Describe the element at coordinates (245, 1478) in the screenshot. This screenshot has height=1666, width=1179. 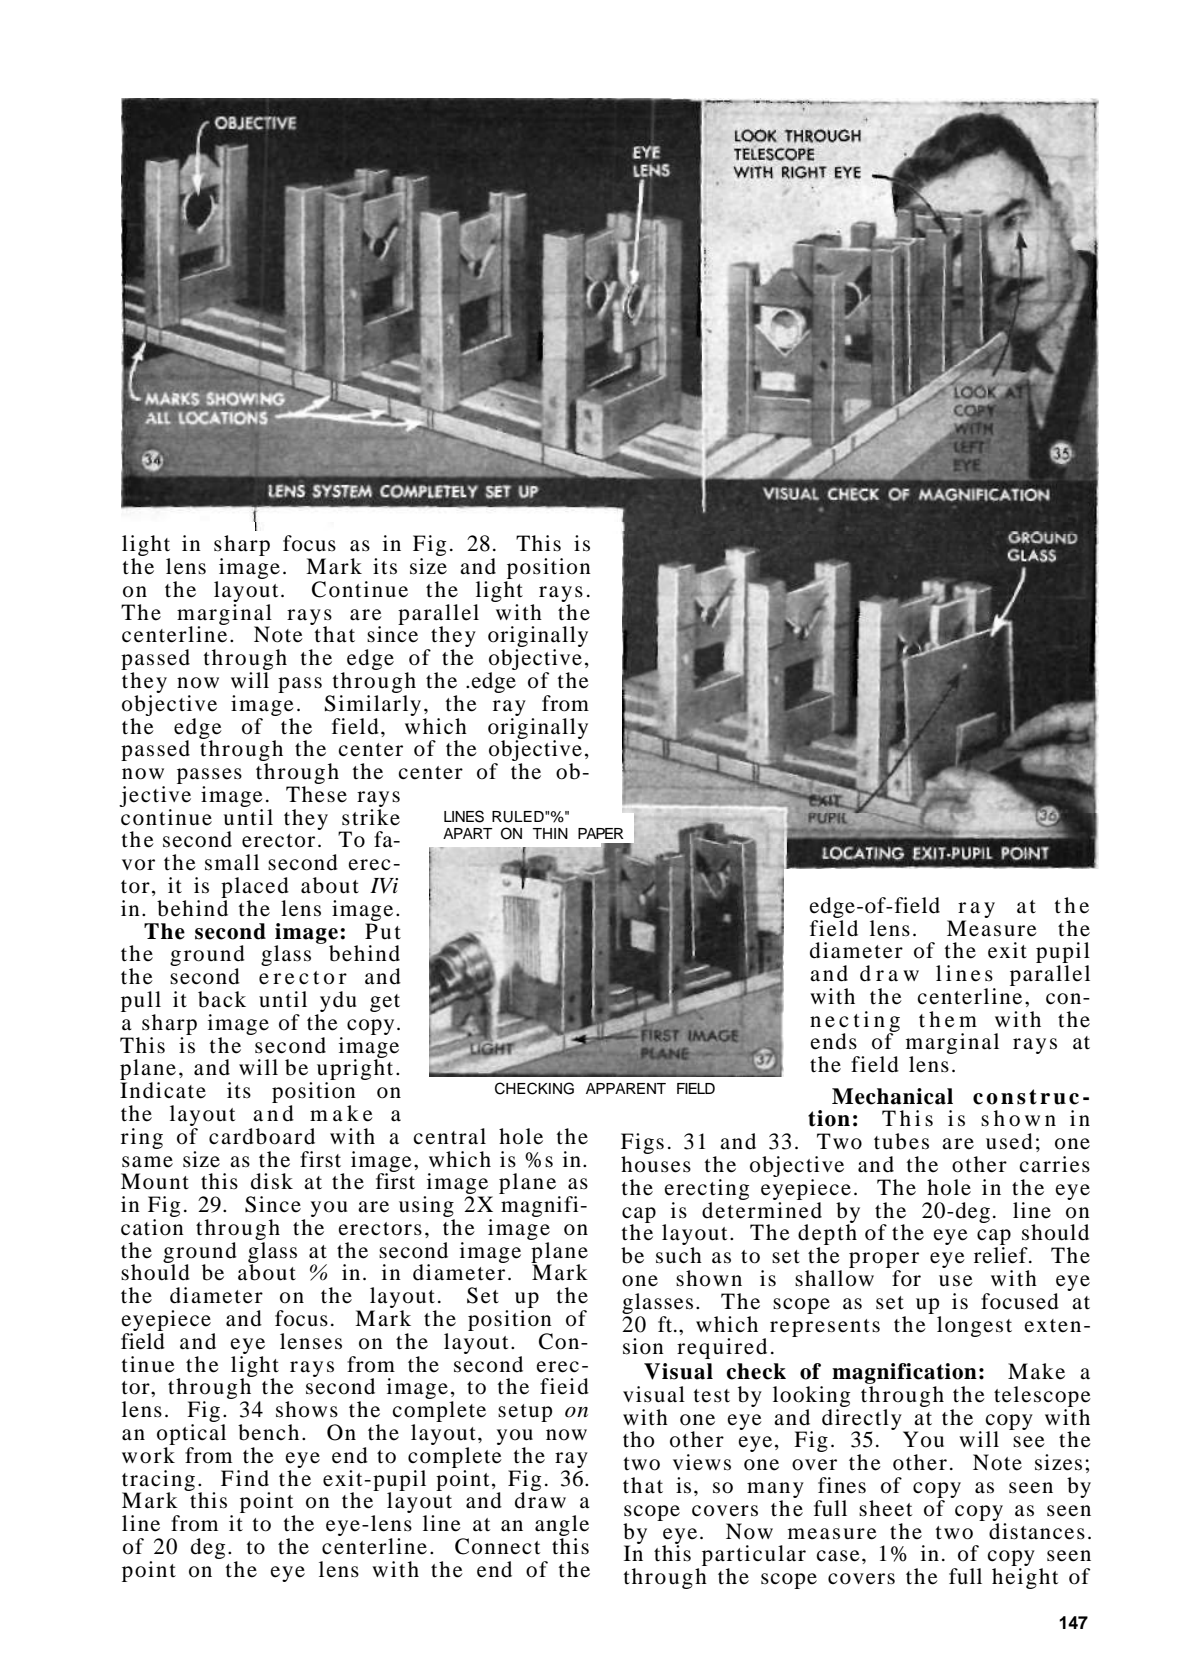
I see `Find` at that location.
